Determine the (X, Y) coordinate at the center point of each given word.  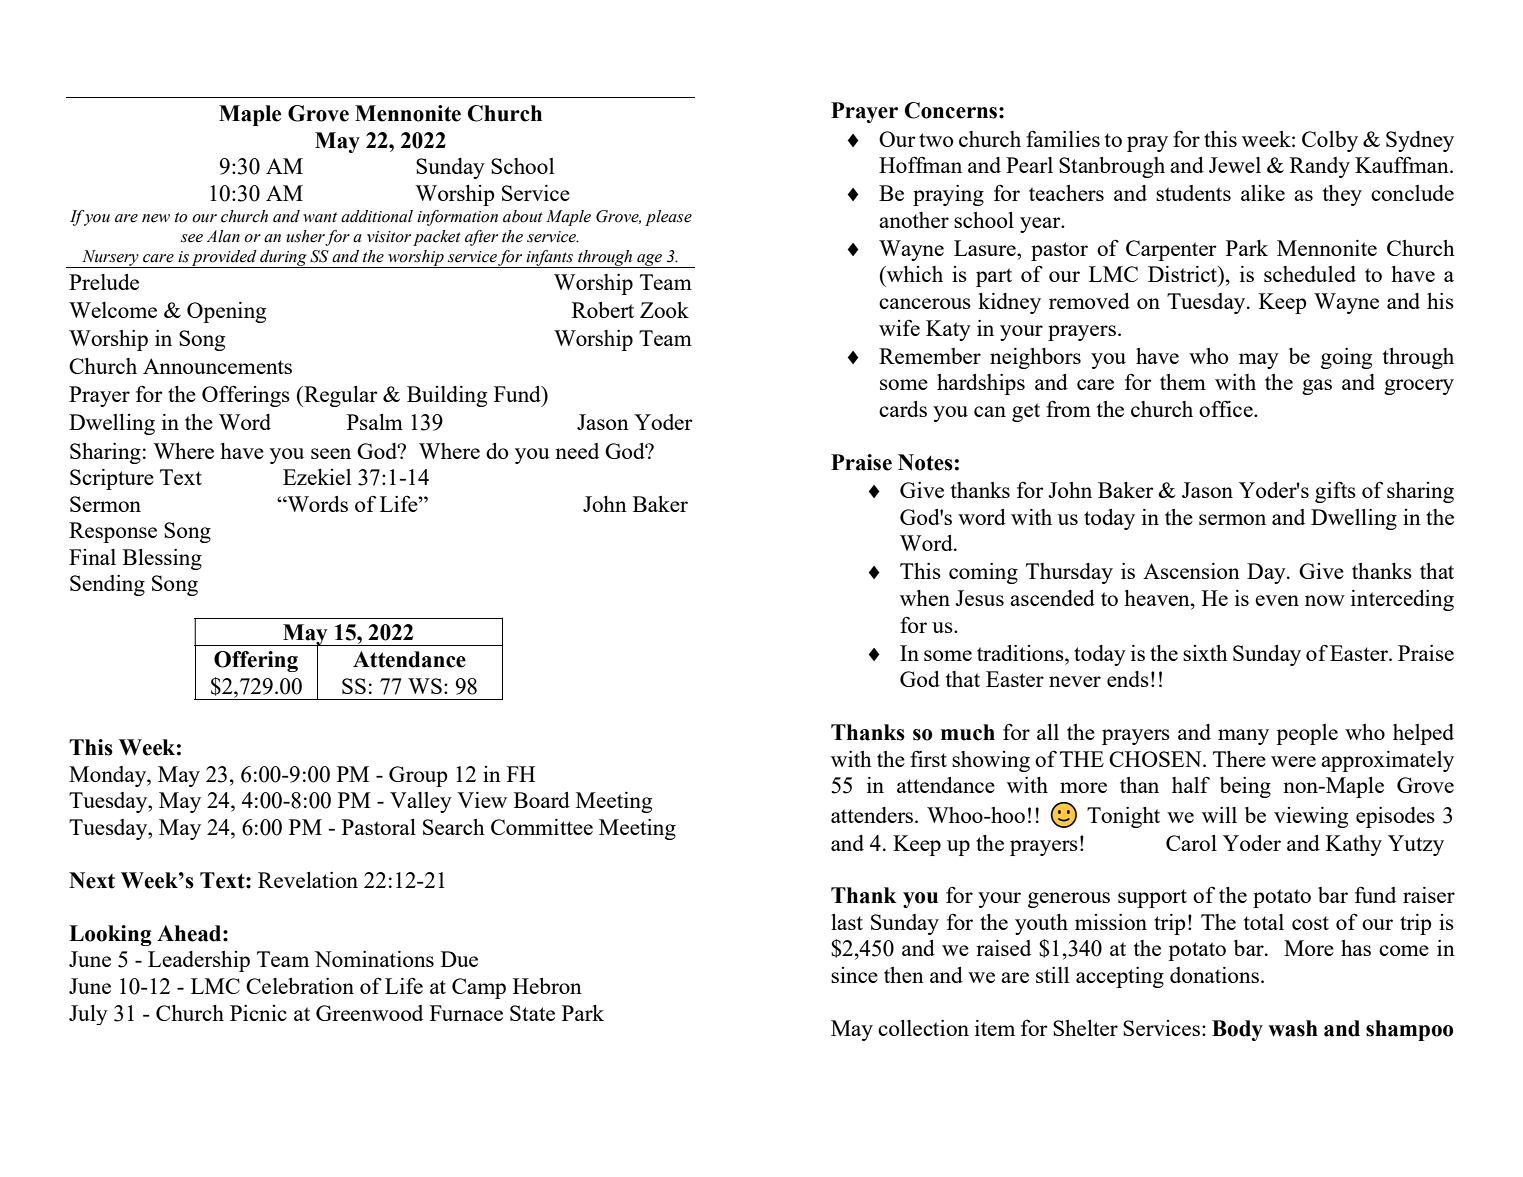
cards (903, 409)
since (854, 975)
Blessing (162, 559)
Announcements (217, 366)
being (1245, 787)
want (320, 217)
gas (1317, 387)
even (1277, 600)
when (925, 598)
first (928, 758)
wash (1293, 1028)
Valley (421, 802)
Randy (1320, 167)
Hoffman (920, 164)
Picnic (258, 1013)
